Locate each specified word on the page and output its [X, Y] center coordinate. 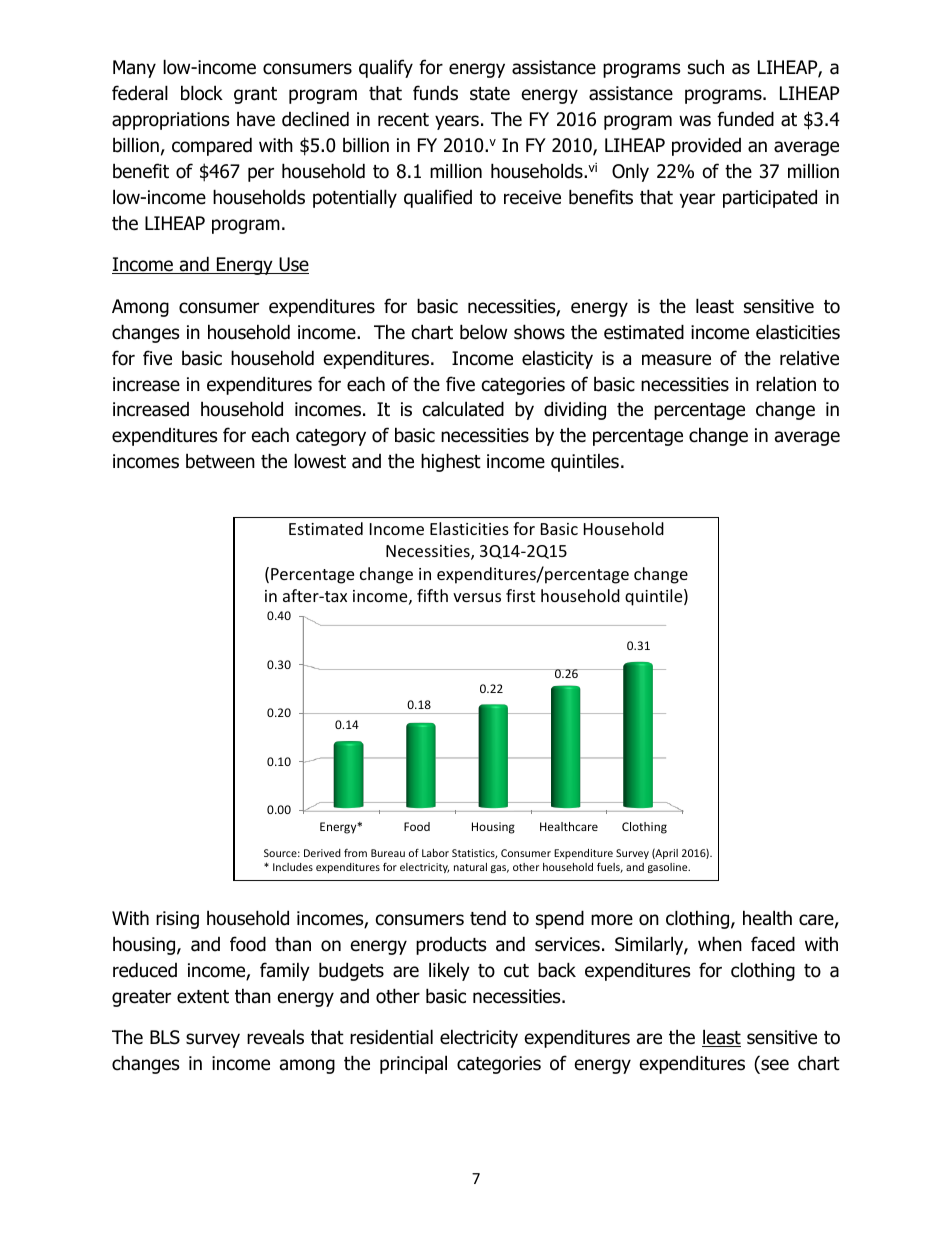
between [220, 461]
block [202, 93]
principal [413, 1064]
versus [477, 597]
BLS [165, 1037]
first [520, 595]
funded [745, 119]
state [490, 94]
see [775, 1065]
